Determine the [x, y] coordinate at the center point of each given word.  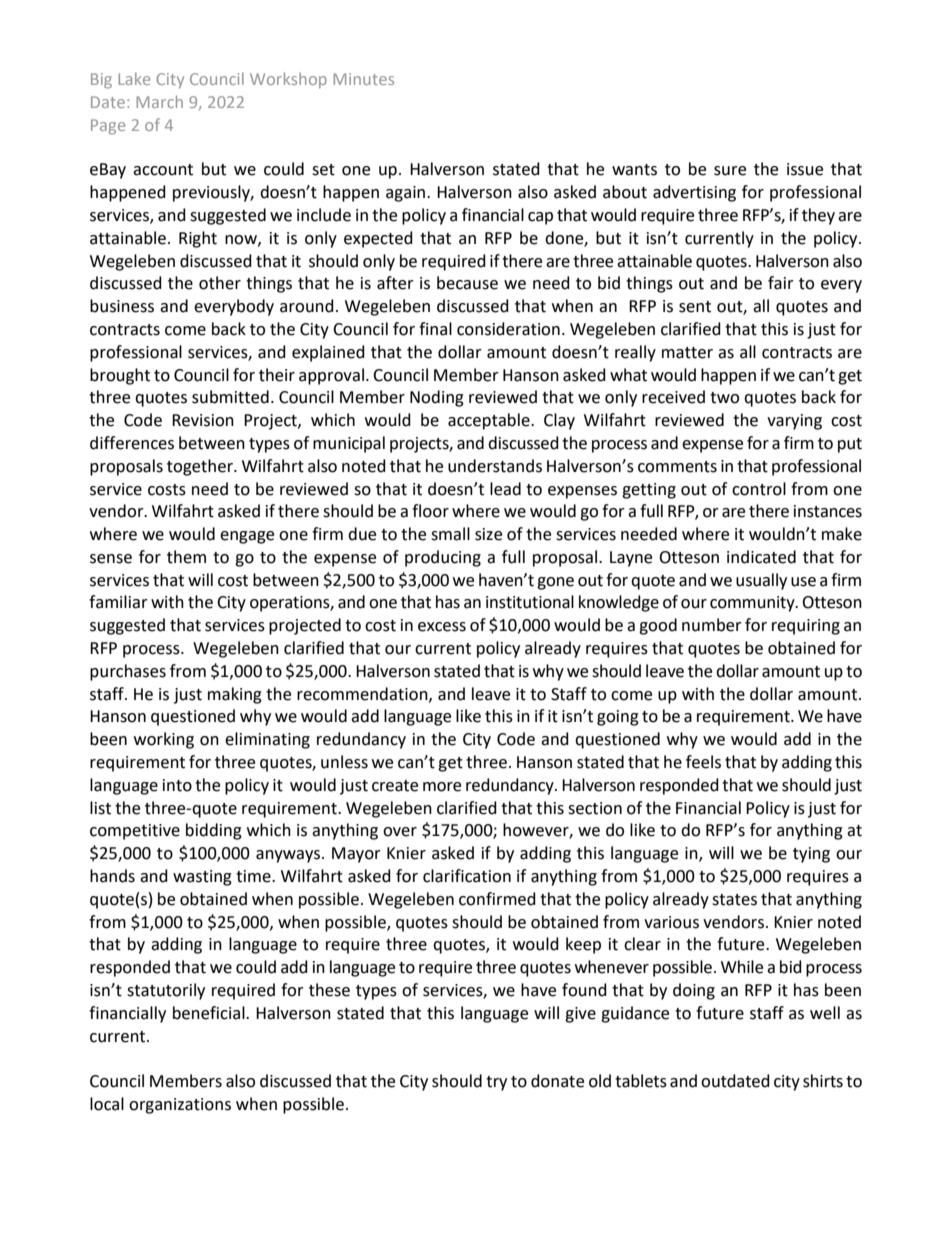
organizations [180, 1106]
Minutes [363, 79]
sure [730, 171]
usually [761, 581]
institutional [530, 602]
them [186, 557]
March [159, 101]
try [496, 1083]
